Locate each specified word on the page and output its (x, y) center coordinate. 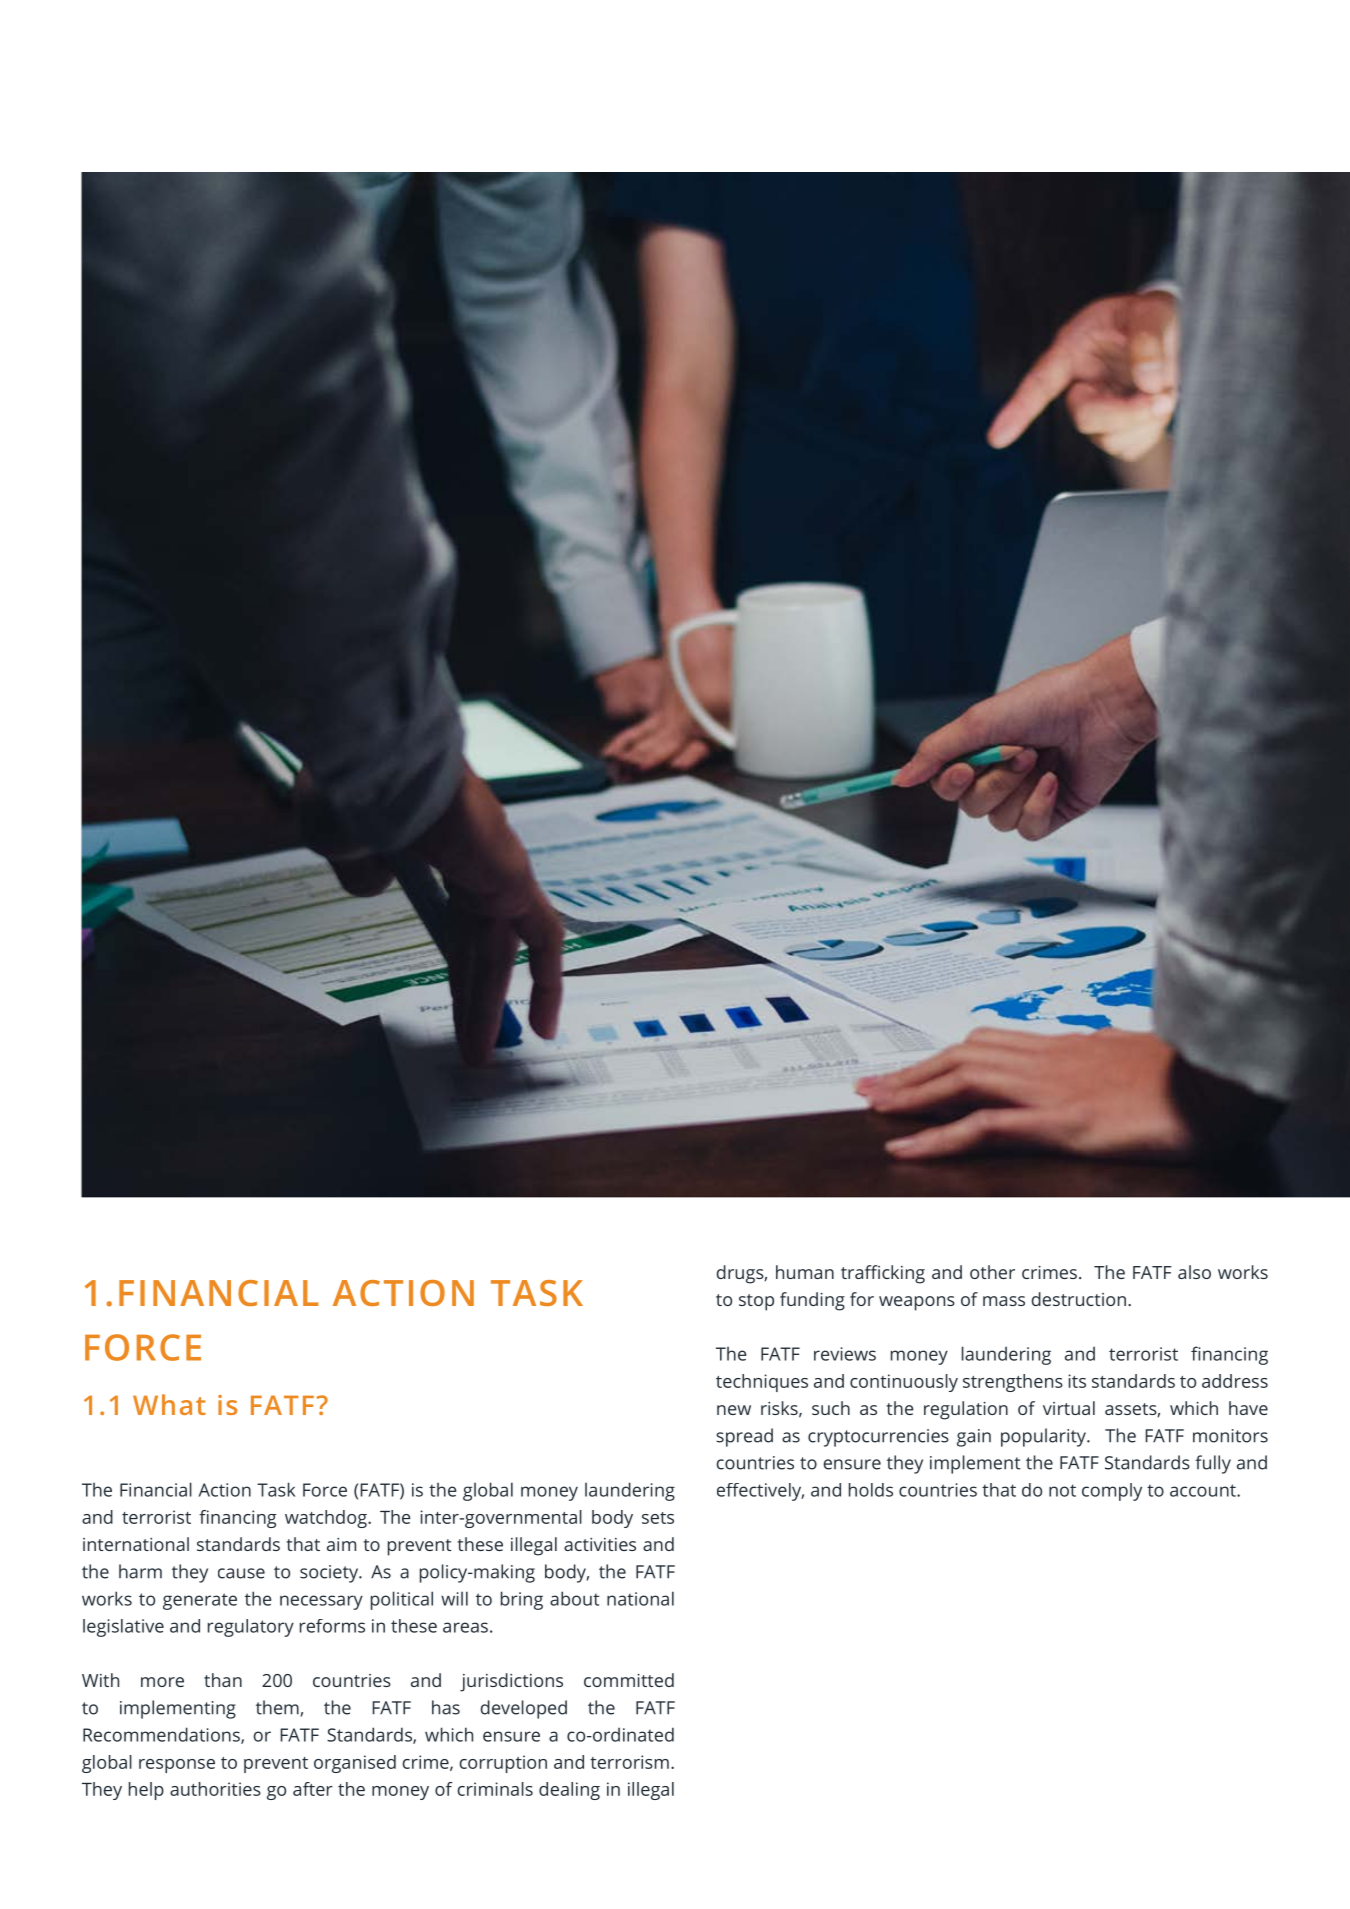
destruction (1079, 1299)
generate (200, 1601)
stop (756, 1302)
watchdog (327, 1519)
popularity (1044, 1437)
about (574, 1598)
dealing (569, 1791)
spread (744, 1437)
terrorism (629, 1762)
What (169, 1404)
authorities (215, 1789)
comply (1112, 1492)
